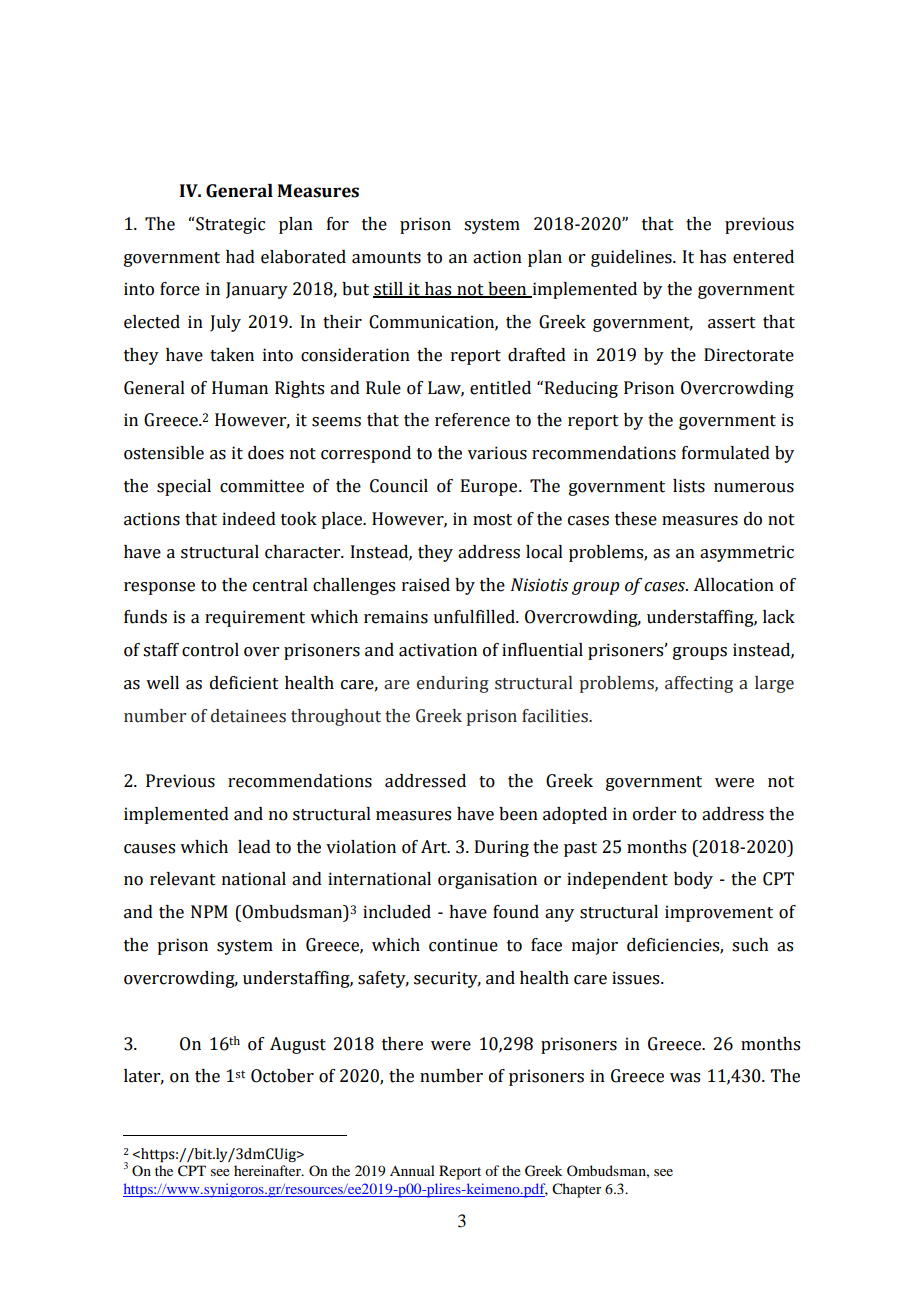  I want to click on had, so click(240, 257).
